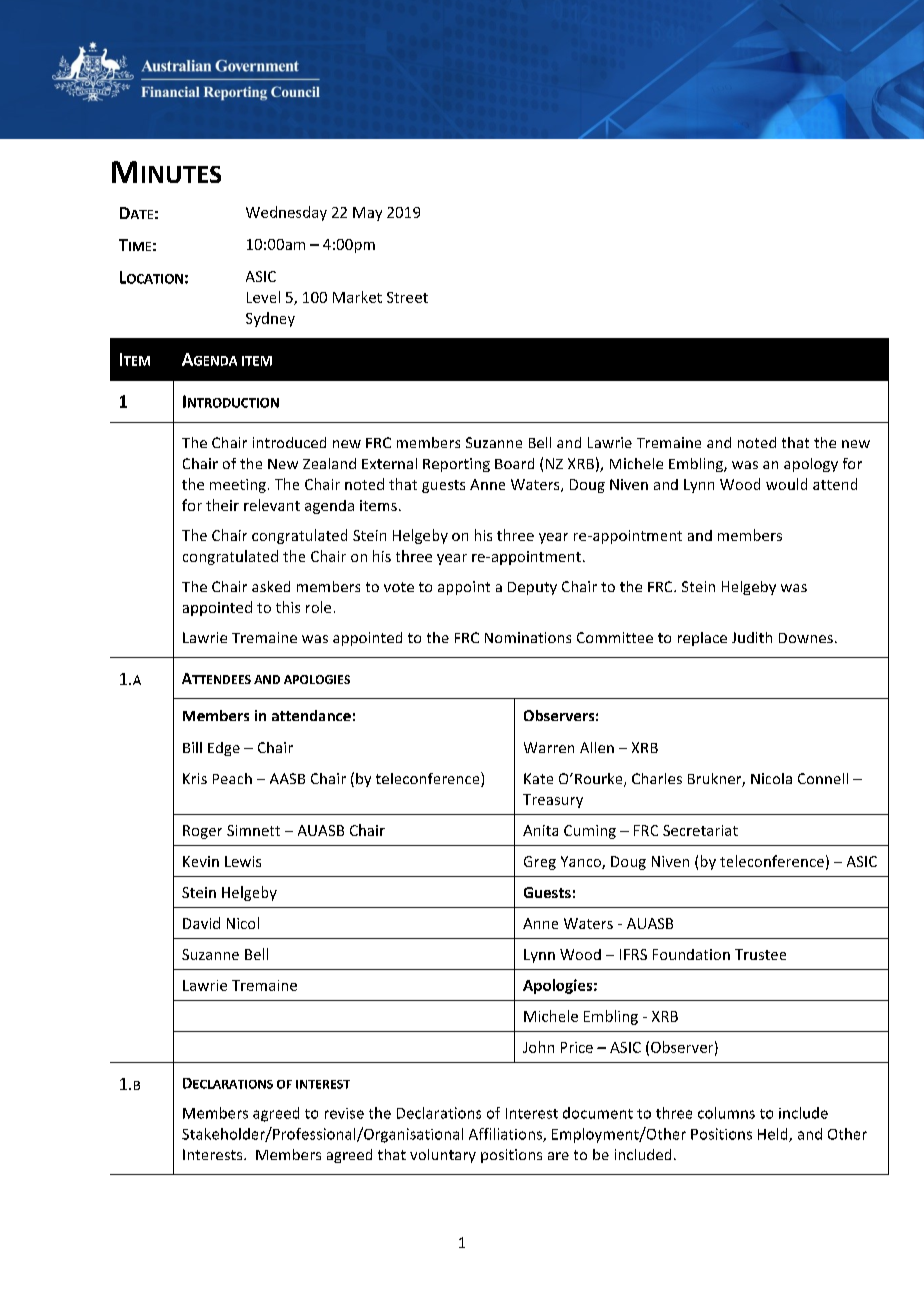 The height and width of the document is (1308, 924). I want to click on Lewis, so click(243, 861).
